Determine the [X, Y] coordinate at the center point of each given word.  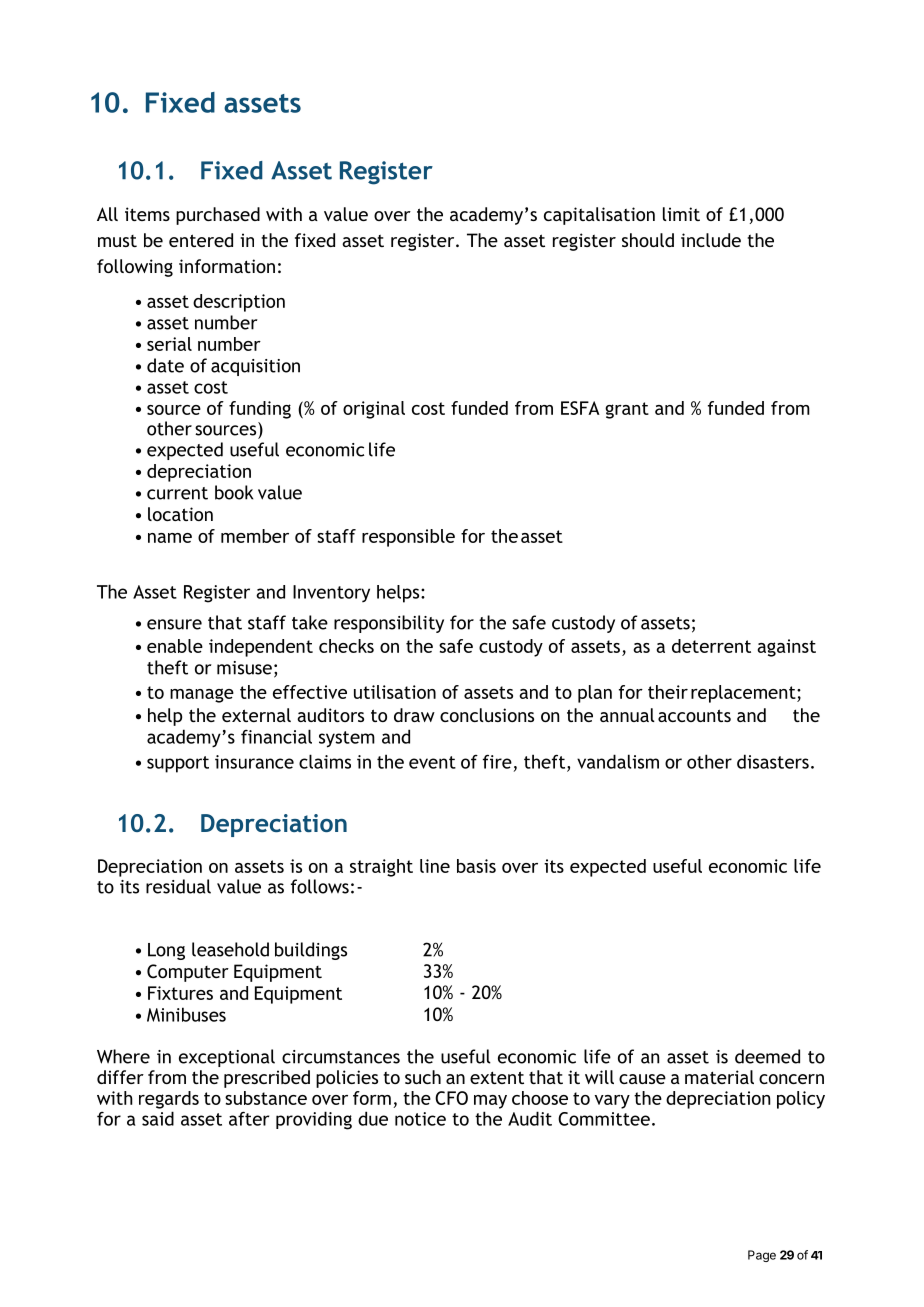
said [158, 1118]
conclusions [487, 715]
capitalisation [599, 216]
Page [762, 1256]
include [711, 240]
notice [420, 1119]
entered [201, 240]
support [178, 764]
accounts [694, 715]
